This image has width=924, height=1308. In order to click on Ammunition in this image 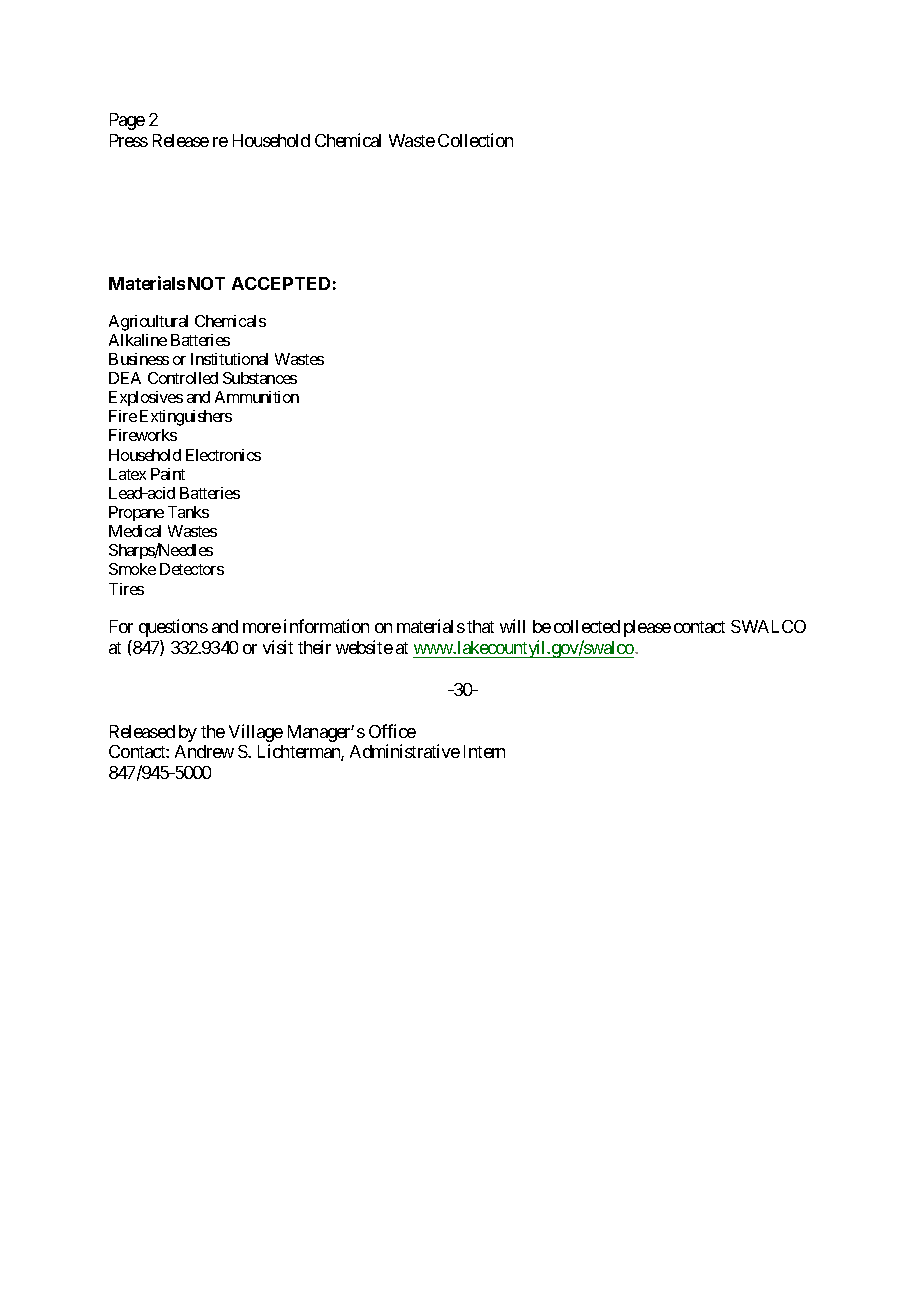, I will do `click(257, 397)`.
